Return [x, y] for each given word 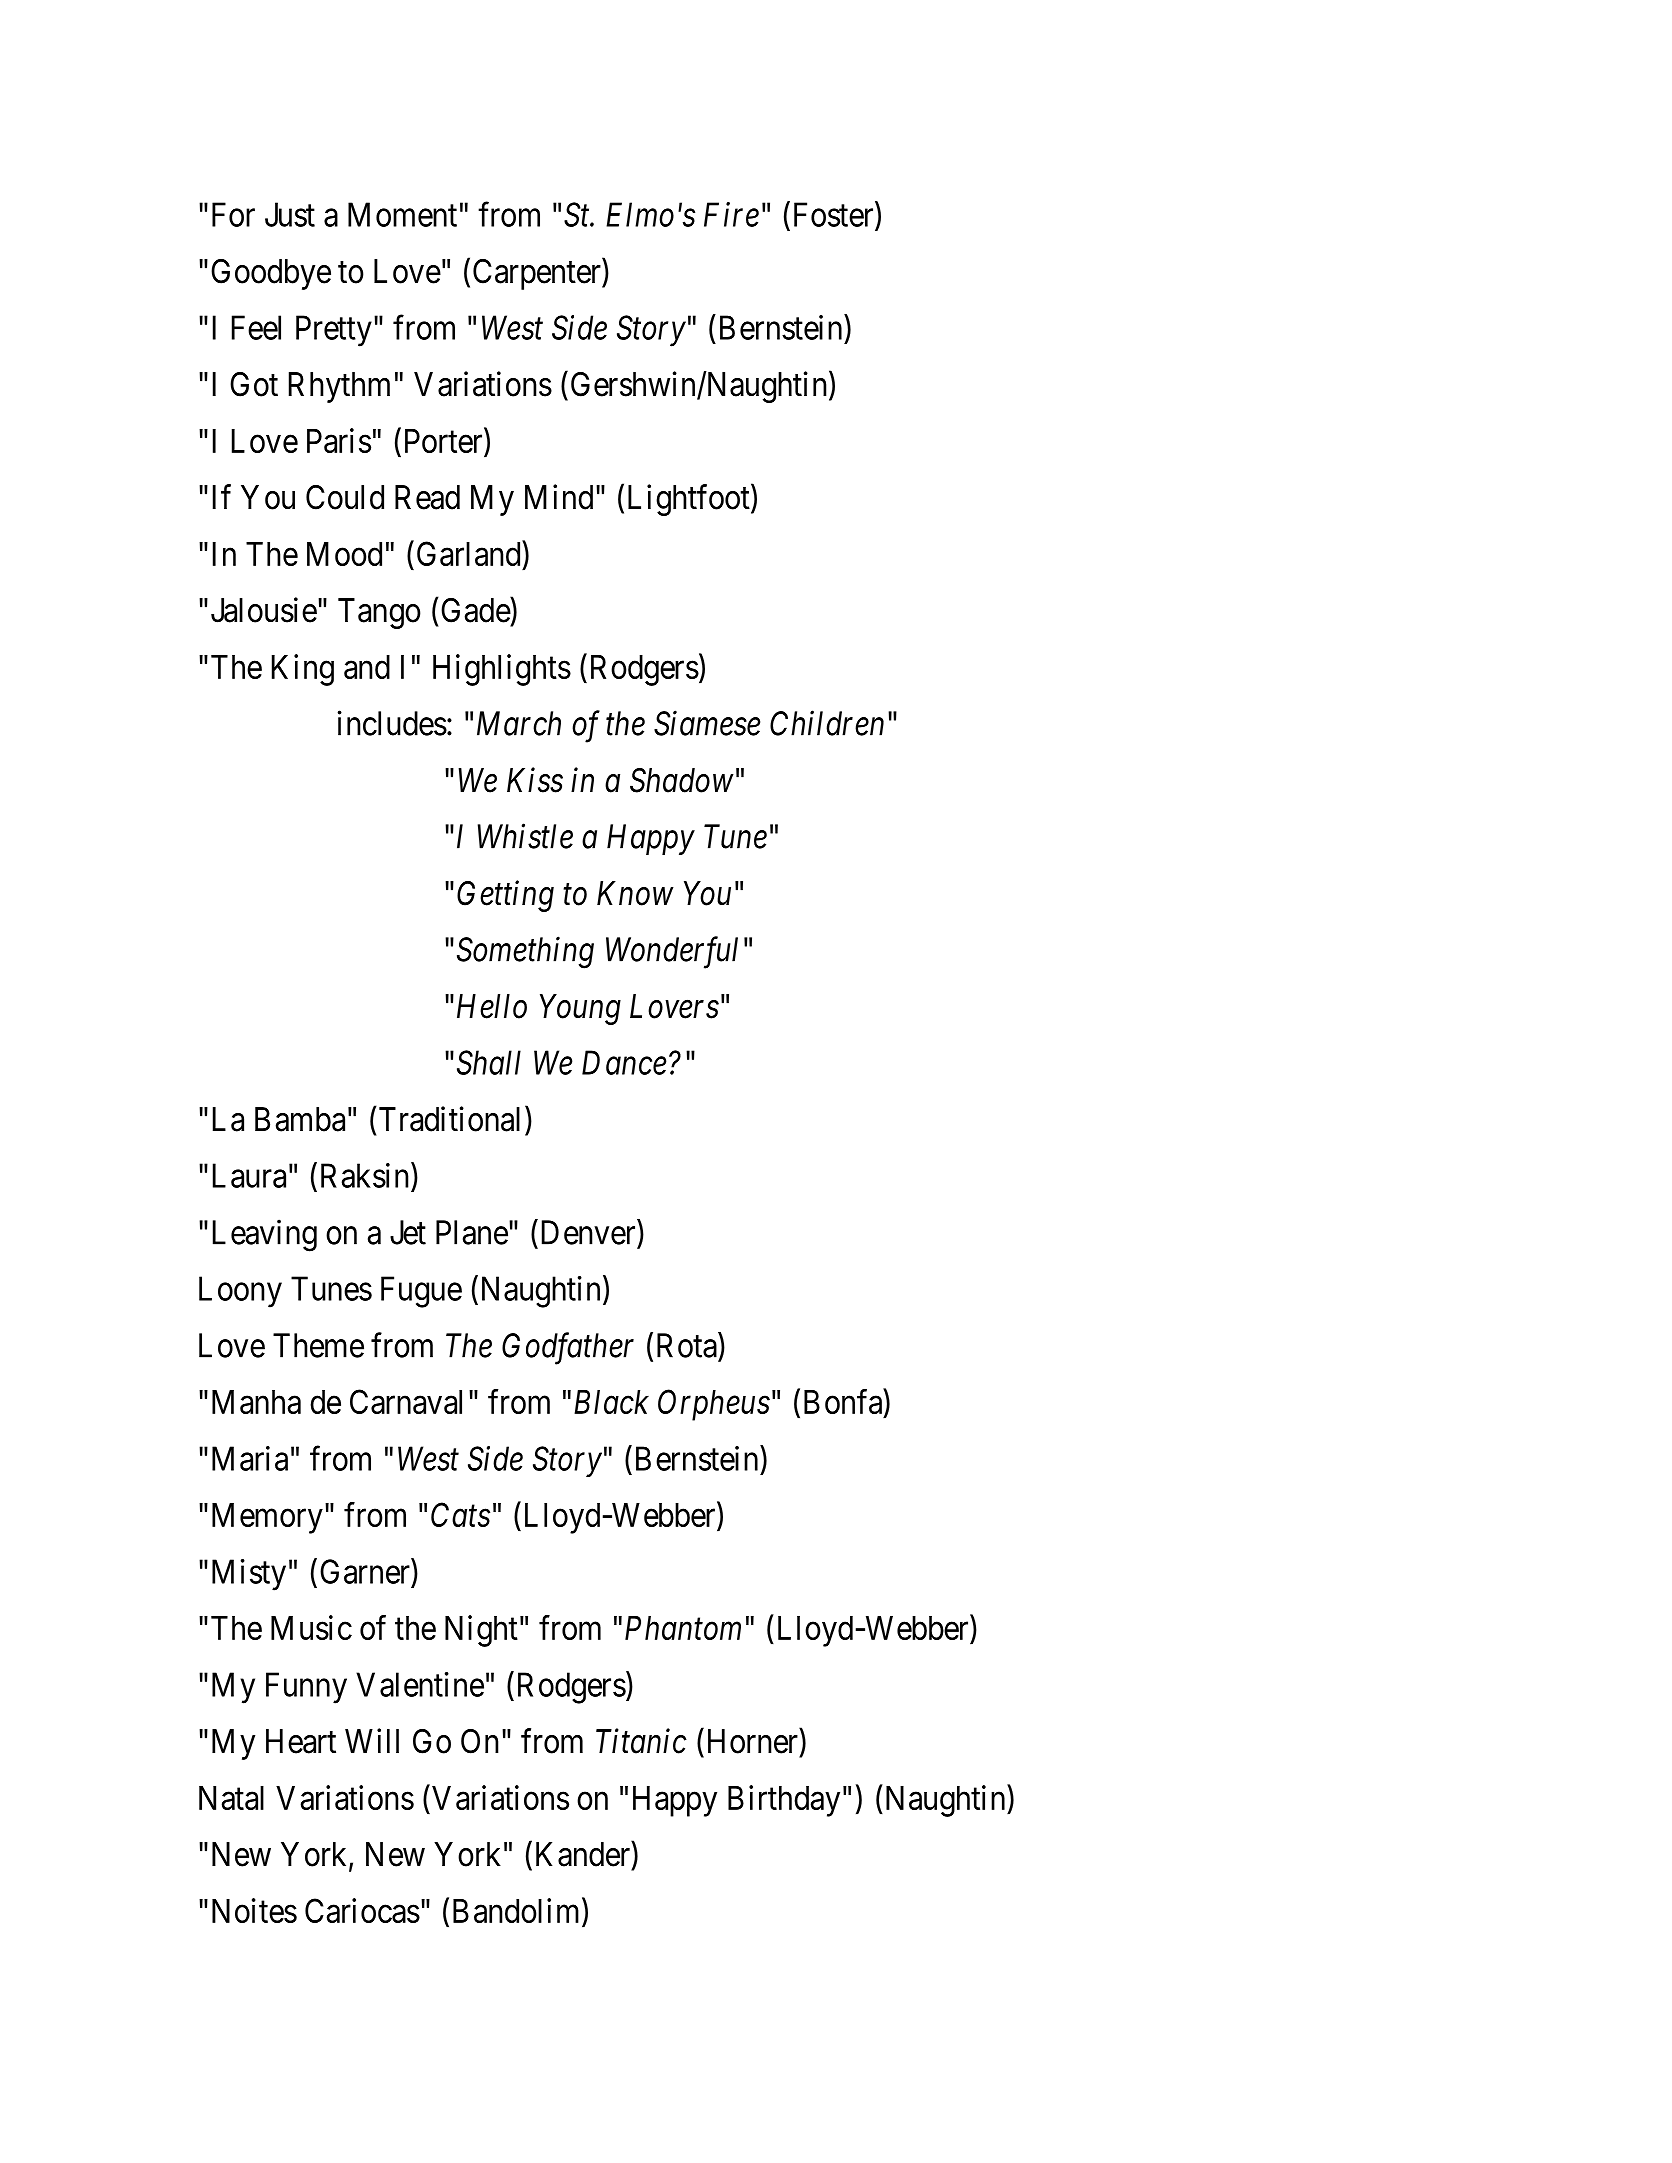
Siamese [707, 723]
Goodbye [271, 274]
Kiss [535, 780]
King [303, 670]
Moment [402, 214]
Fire [731, 215]
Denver [590, 1232]
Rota [688, 1345]
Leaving [265, 1235]
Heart [301, 1741]
